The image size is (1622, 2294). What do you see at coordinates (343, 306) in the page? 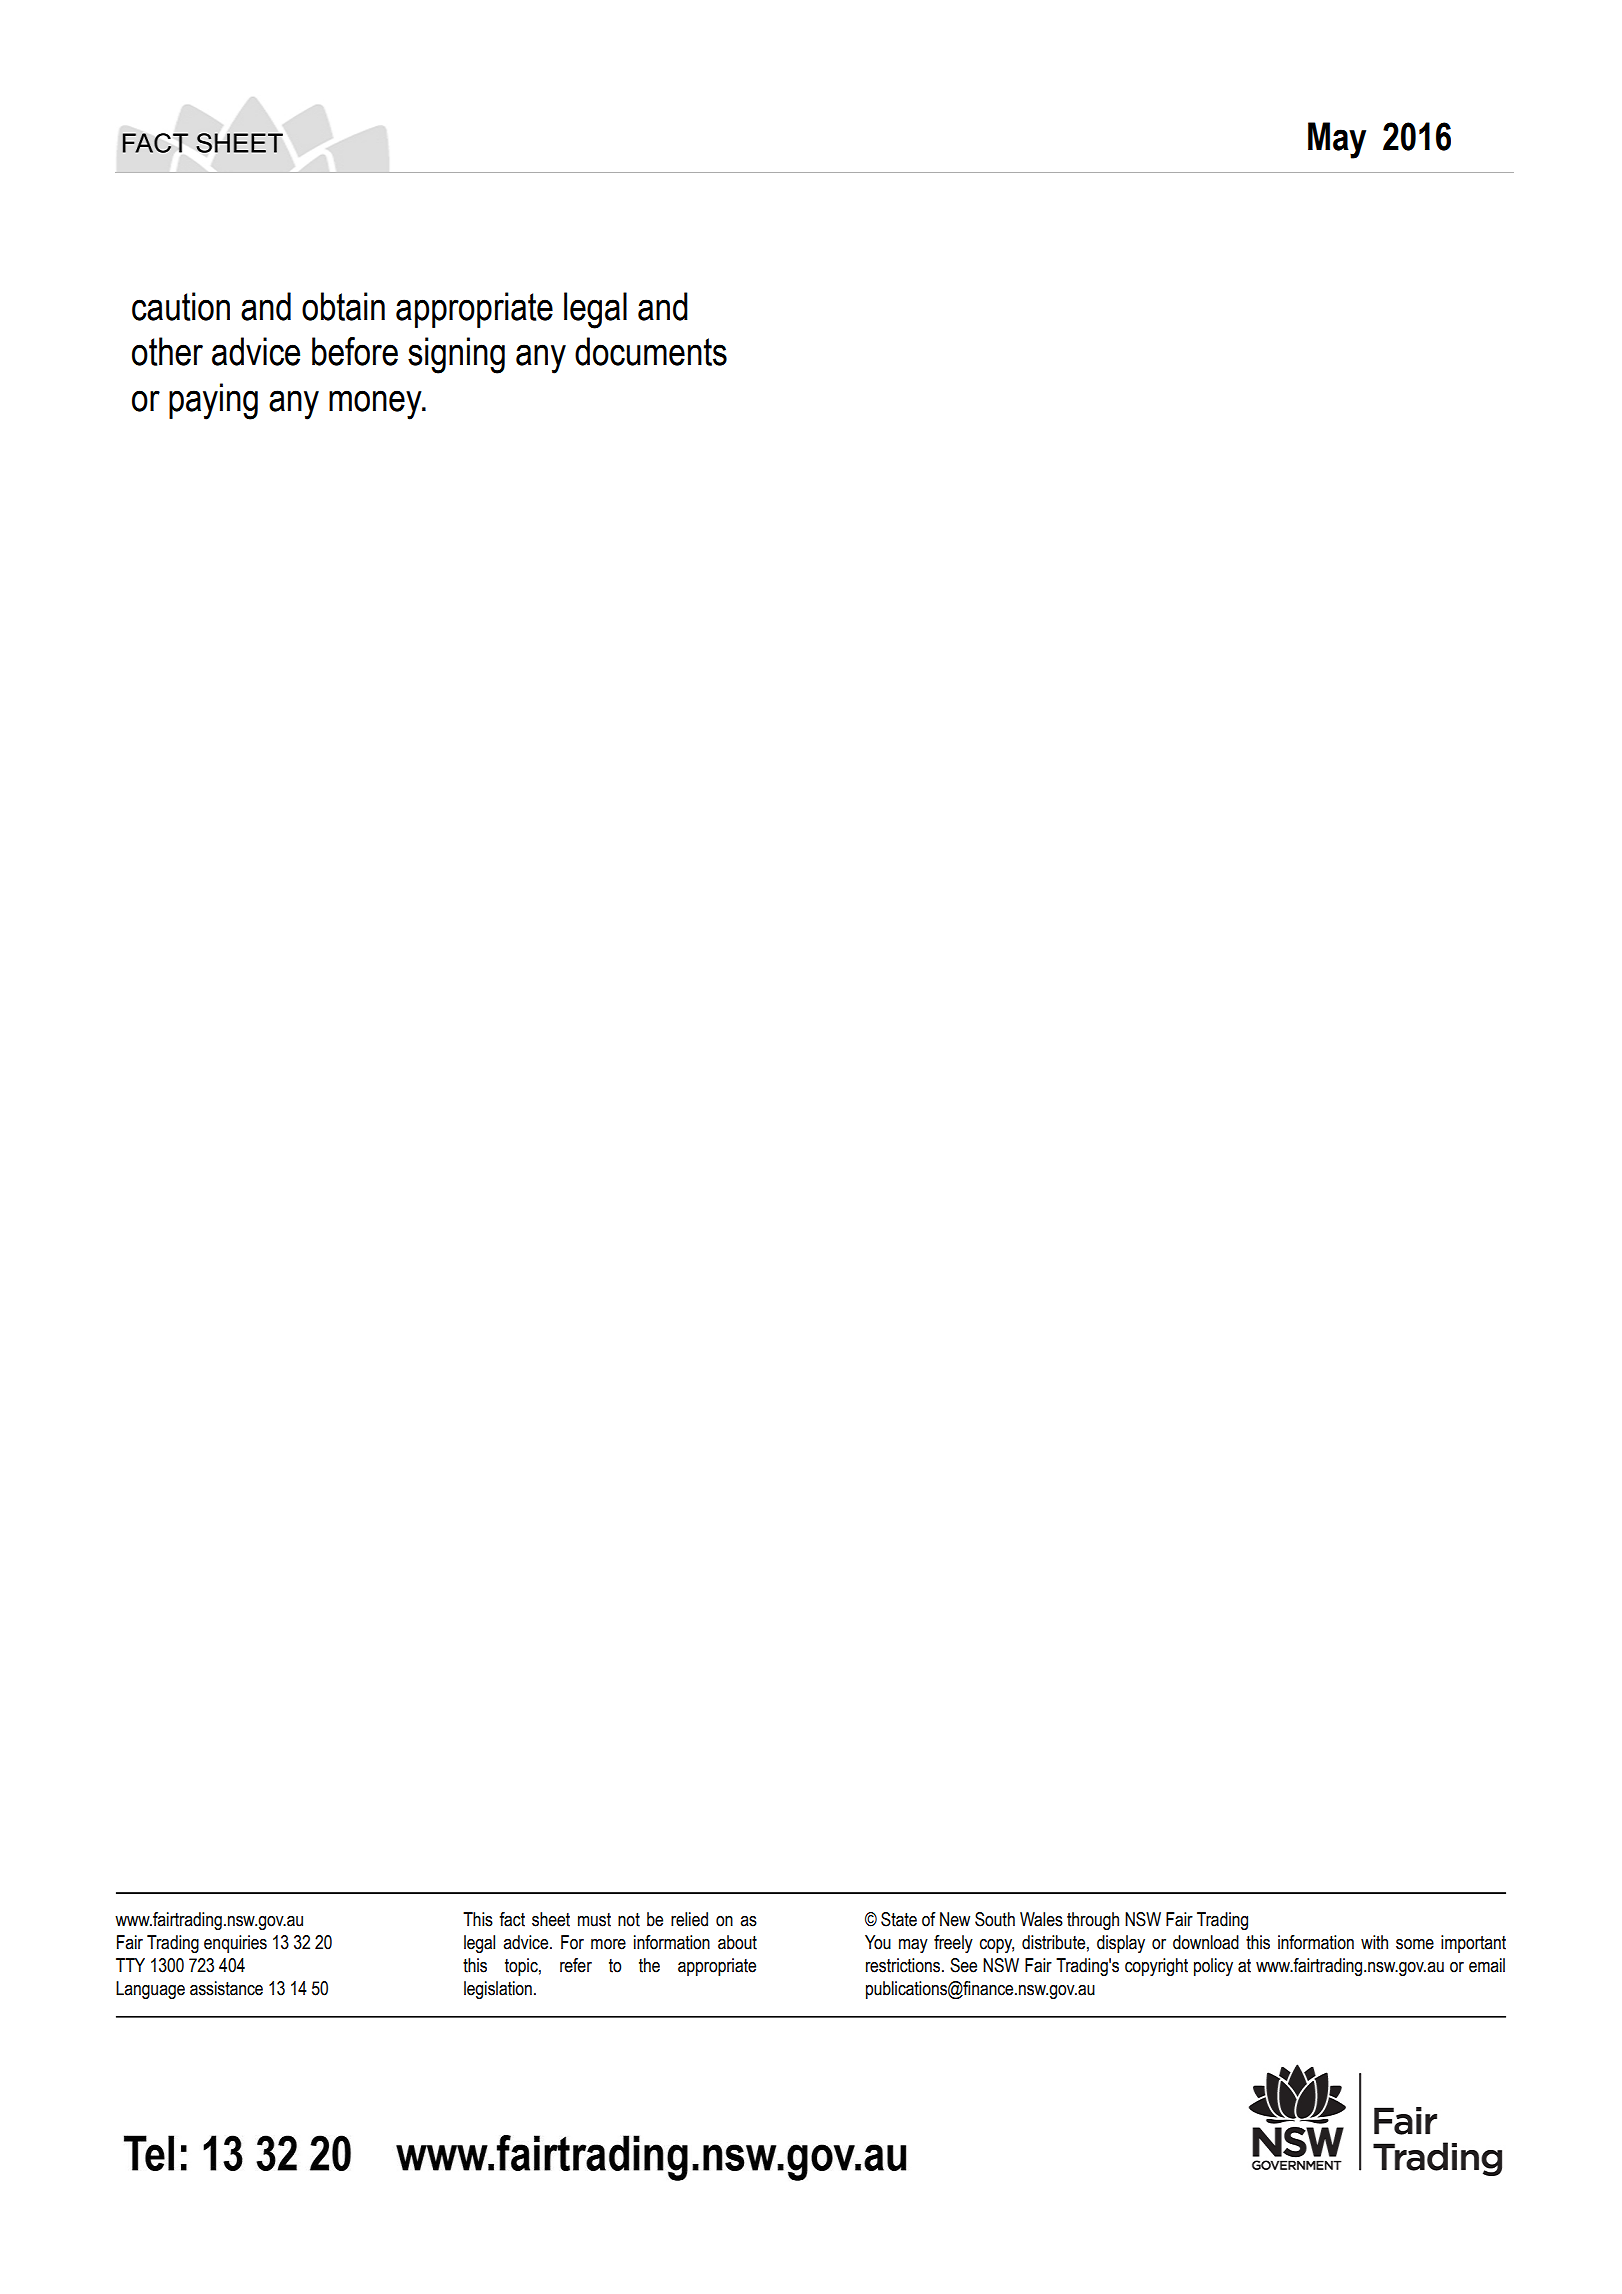
I see `obtain` at bounding box center [343, 306].
